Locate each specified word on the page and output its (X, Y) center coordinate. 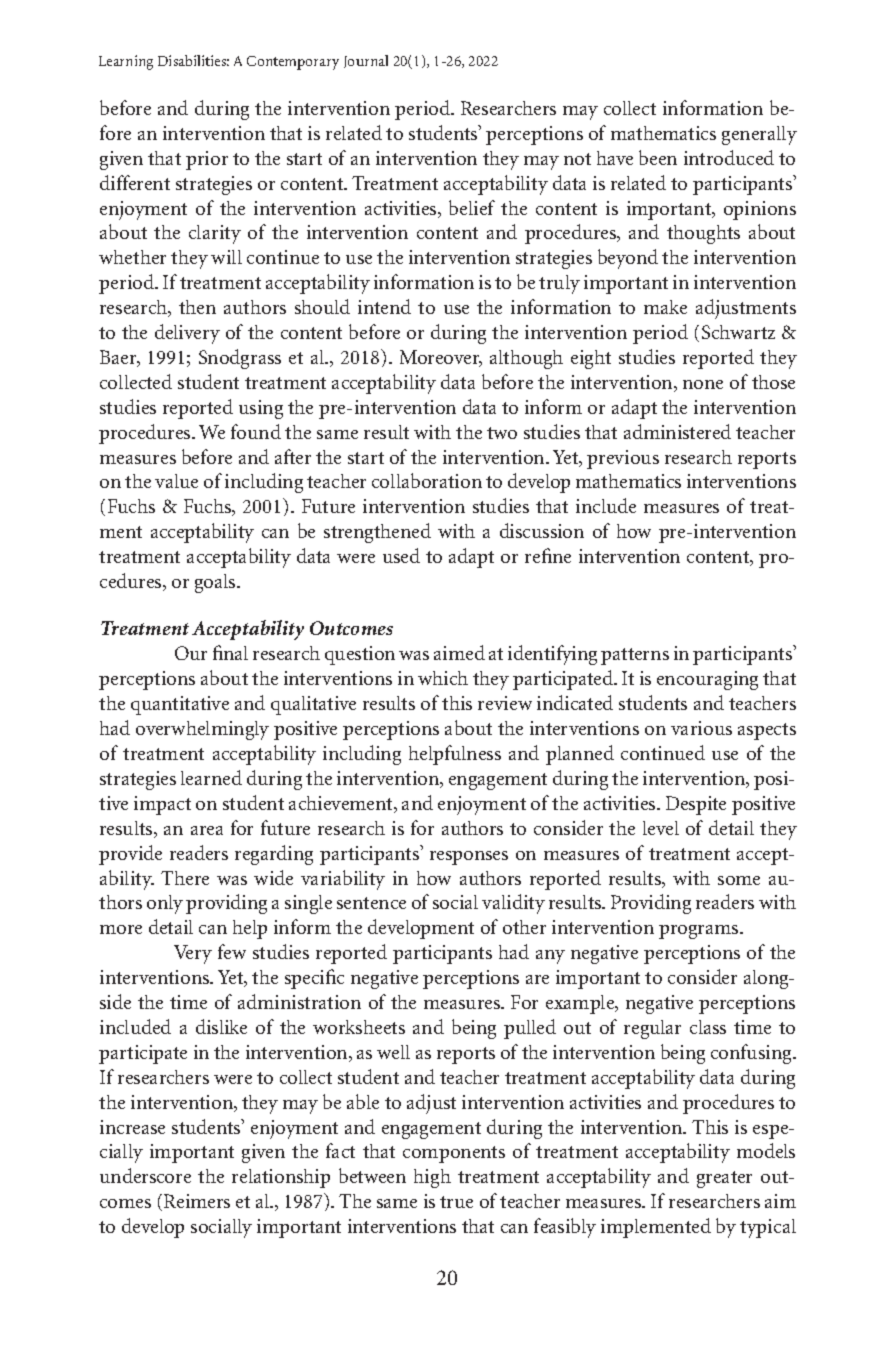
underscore (145, 1175)
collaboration (427, 480)
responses (469, 858)
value (176, 481)
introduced (729, 157)
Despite (696, 805)
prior (207, 160)
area (207, 830)
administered (677, 431)
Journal (366, 61)
